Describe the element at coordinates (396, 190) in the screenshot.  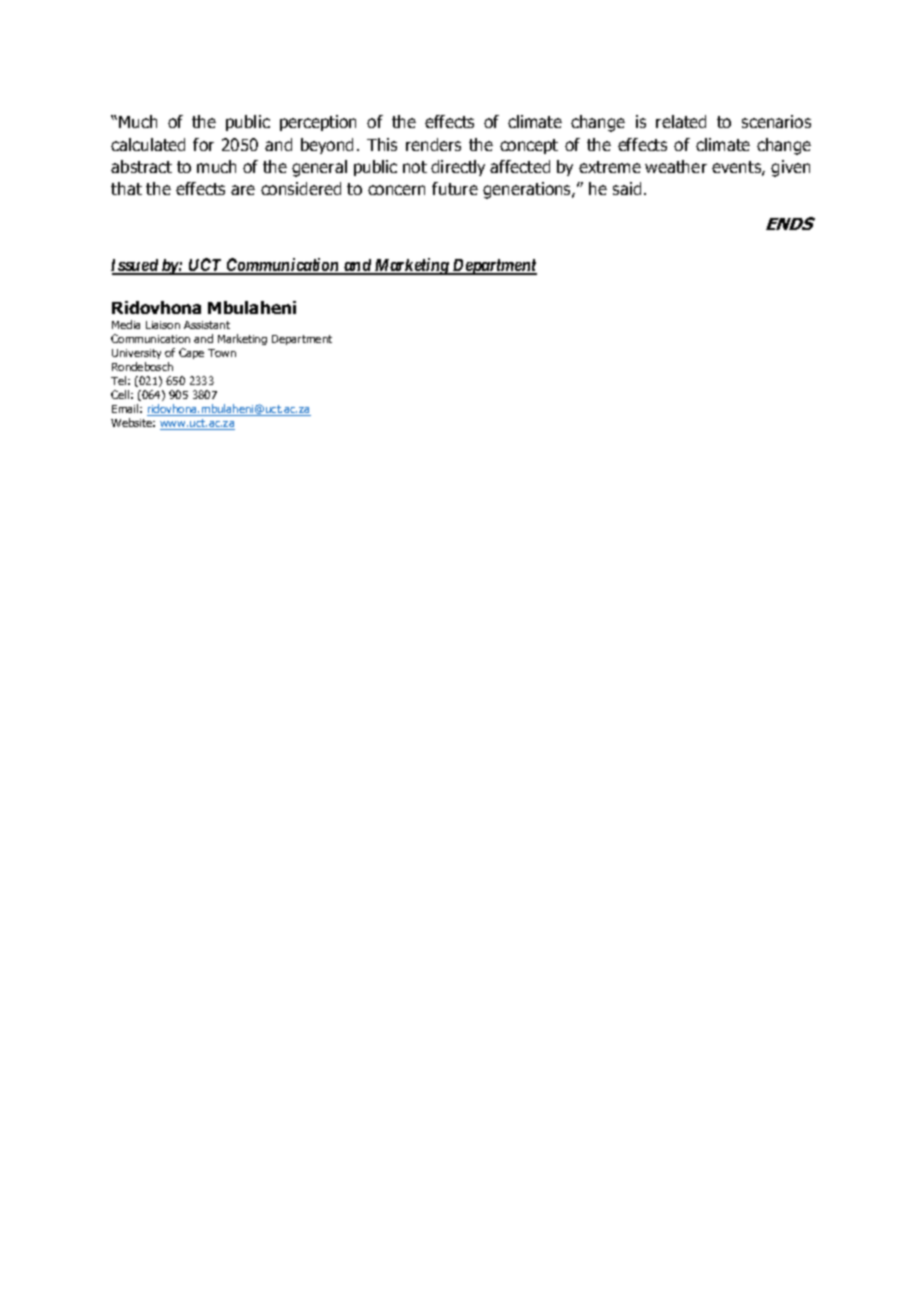
I see `concern` at that location.
